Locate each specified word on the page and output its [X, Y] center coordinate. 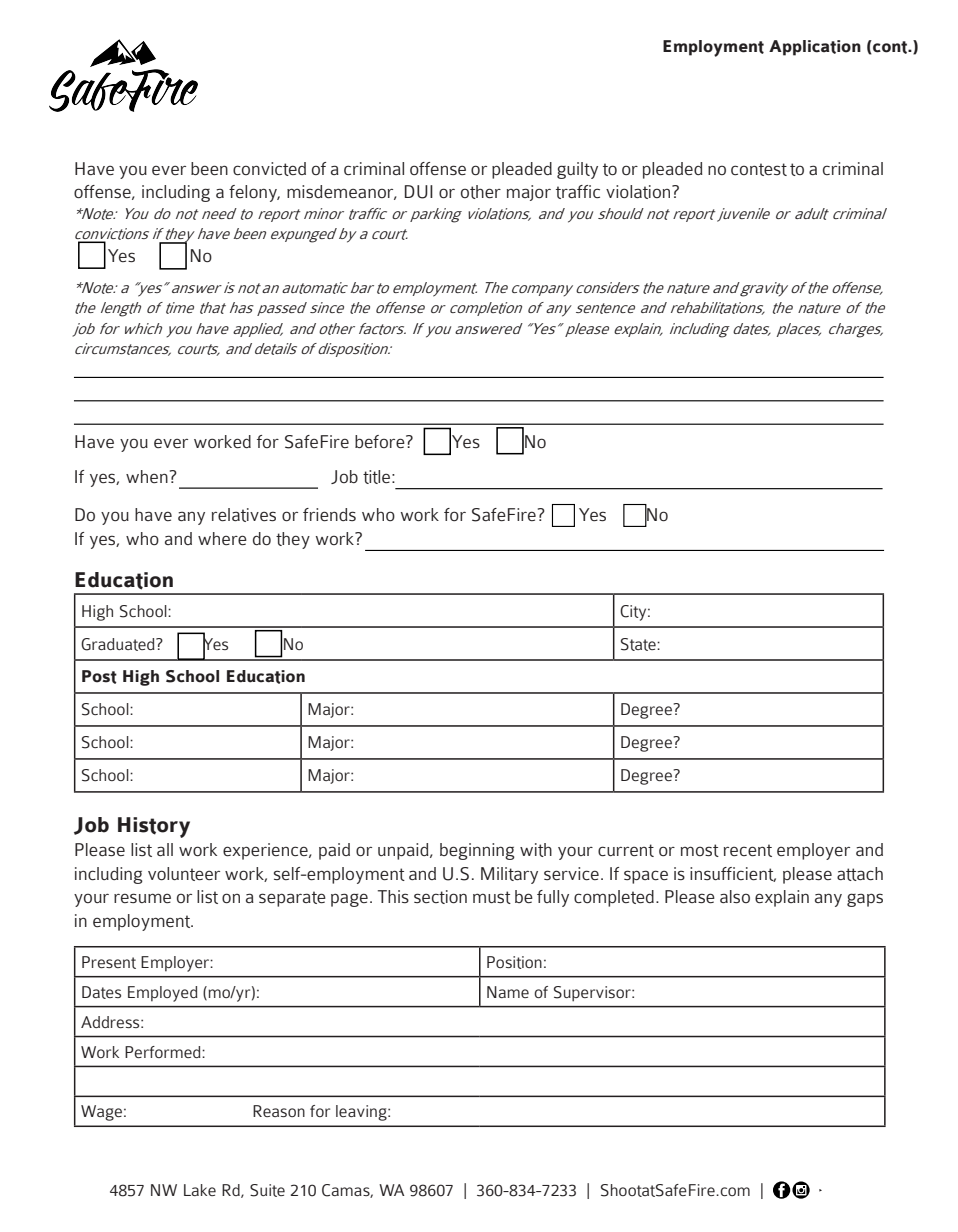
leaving [362, 1113]
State [639, 644]
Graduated [119, 644]
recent [748, 850]
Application [815, 48]
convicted [269, 169]
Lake [200, 1190]
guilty [577, 170]
